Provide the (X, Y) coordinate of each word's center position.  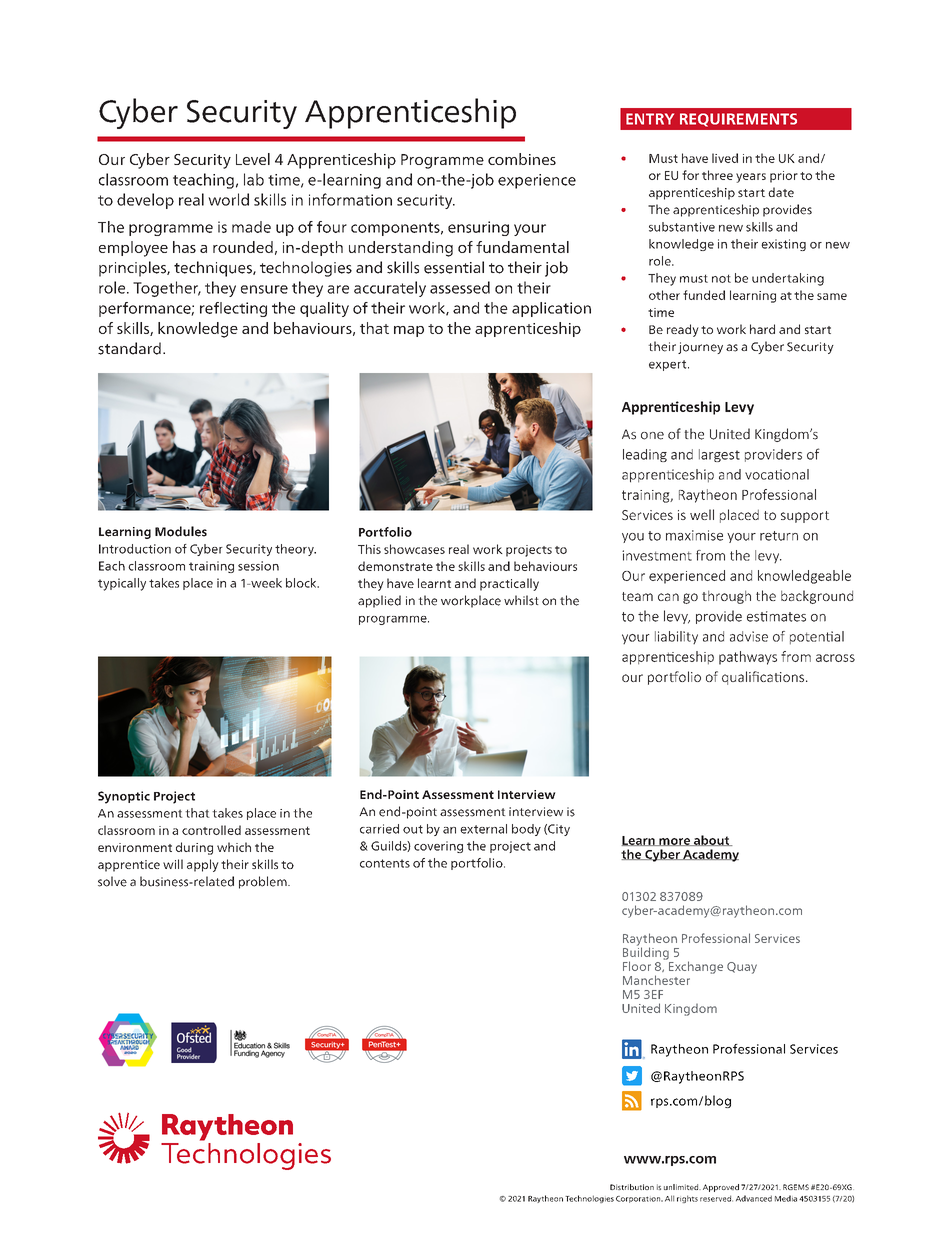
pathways (748, 658)
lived (725, 158)
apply (203, 865)
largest (719, 455)
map (409, 331)
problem (264, 882)
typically (122, 584)
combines (522, 159)
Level (253, 159)
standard (129, 348)
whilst (521, 600)
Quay (742, 968)
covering (438, 847)
